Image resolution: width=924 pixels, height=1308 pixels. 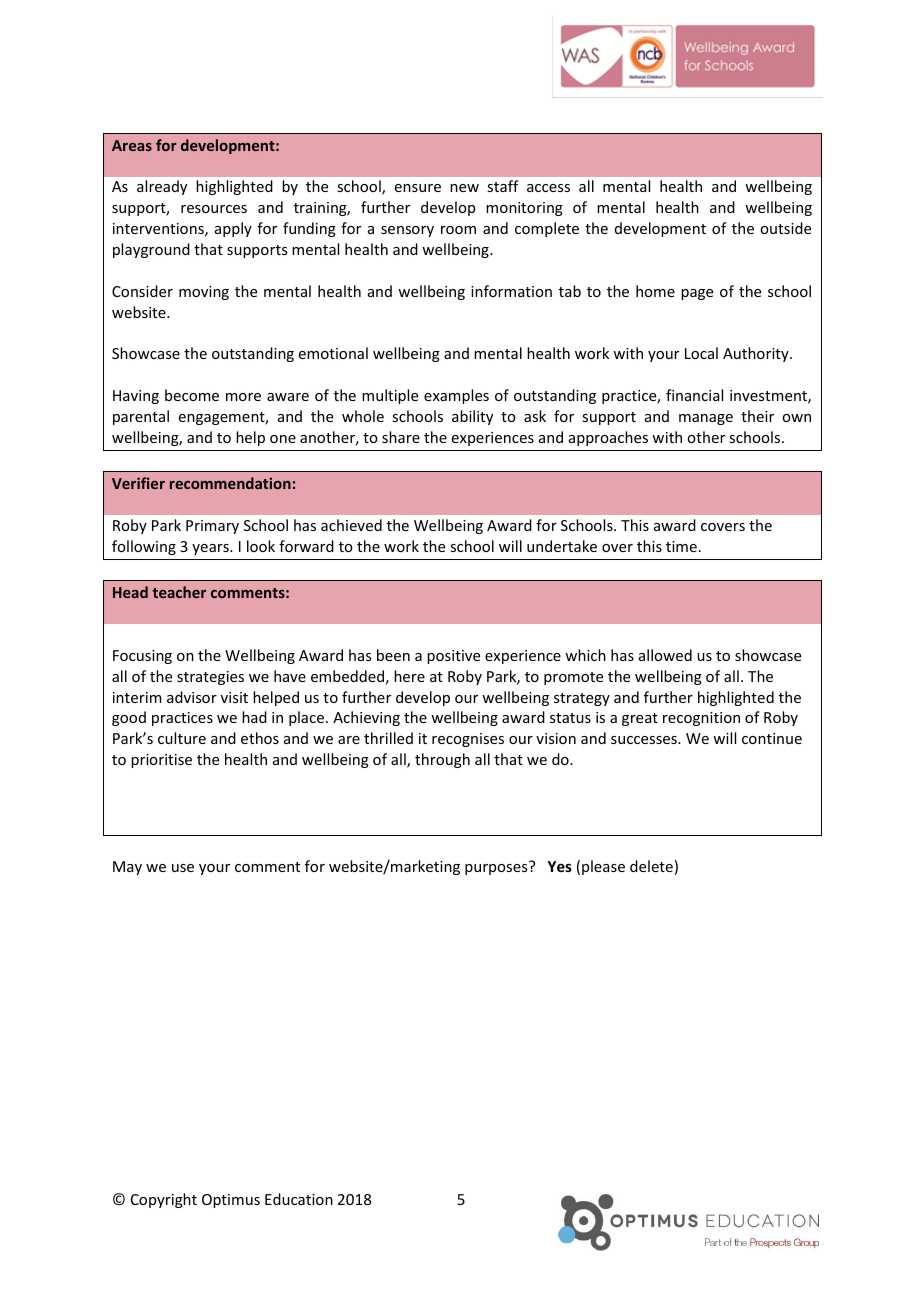 I want to click on become, so click(x=192, y=395).
